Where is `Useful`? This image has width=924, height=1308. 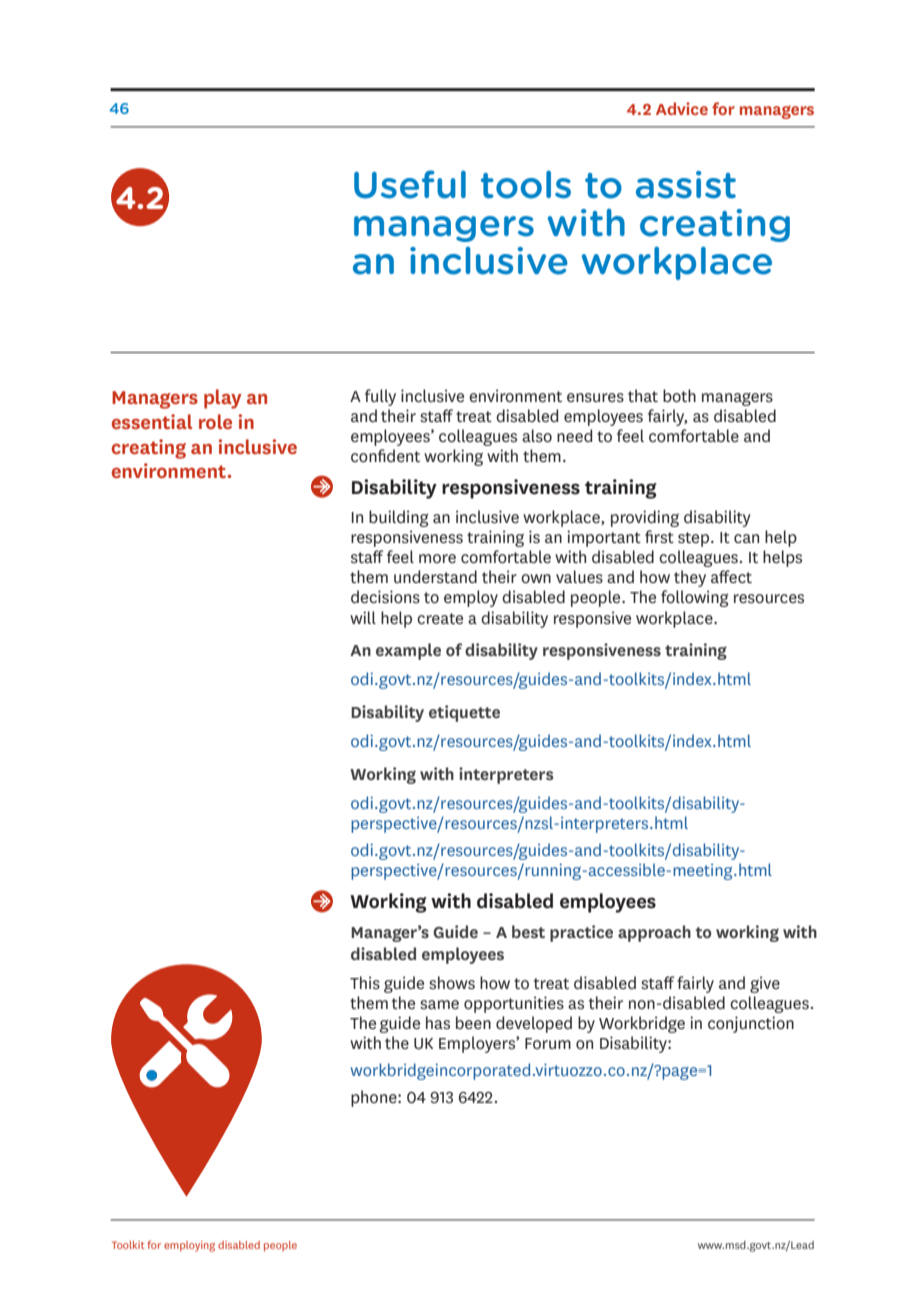 Useful is located at coordinates (410, 184).
